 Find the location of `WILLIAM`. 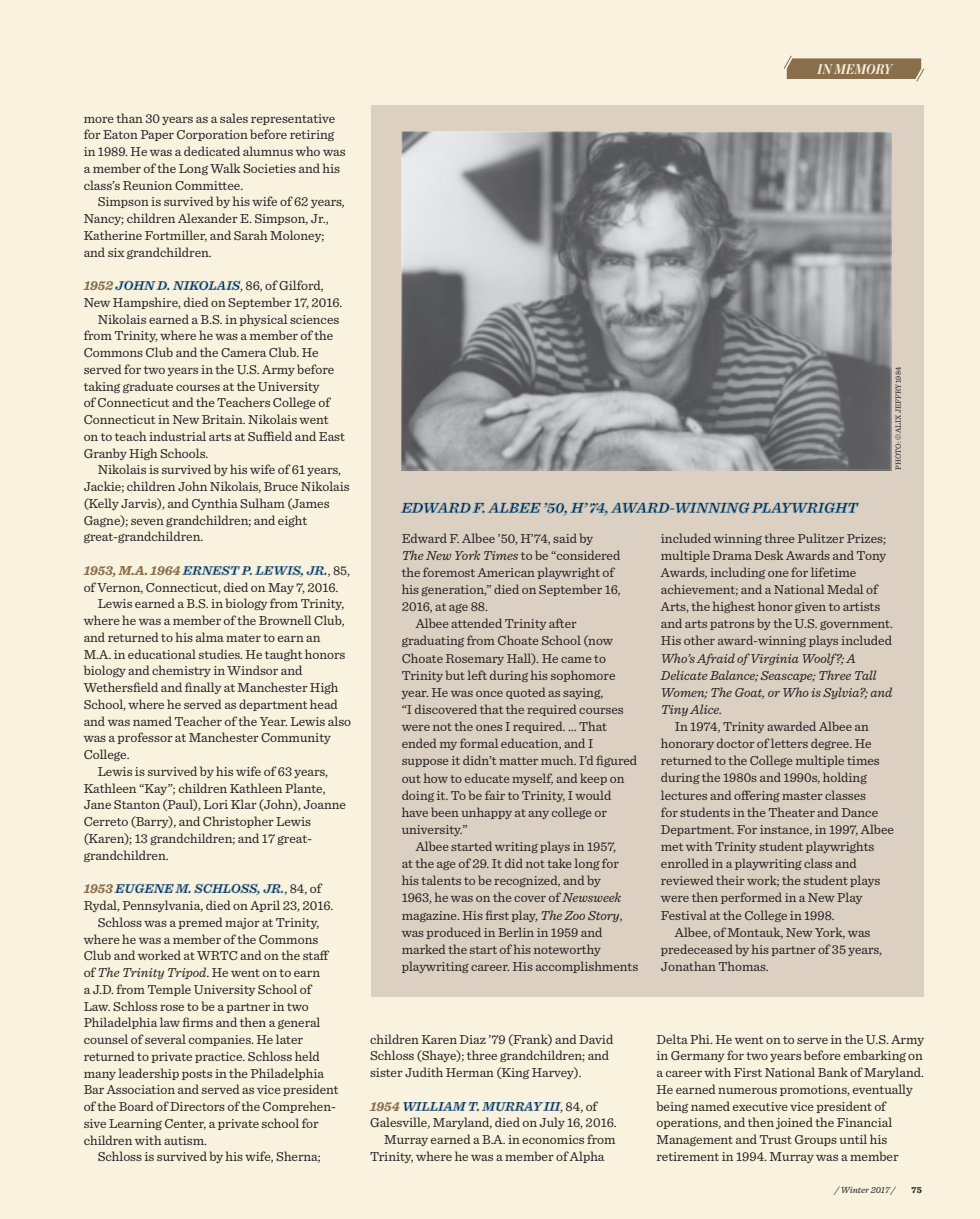

WILLIAM is located at coordinates (434, 1106).
